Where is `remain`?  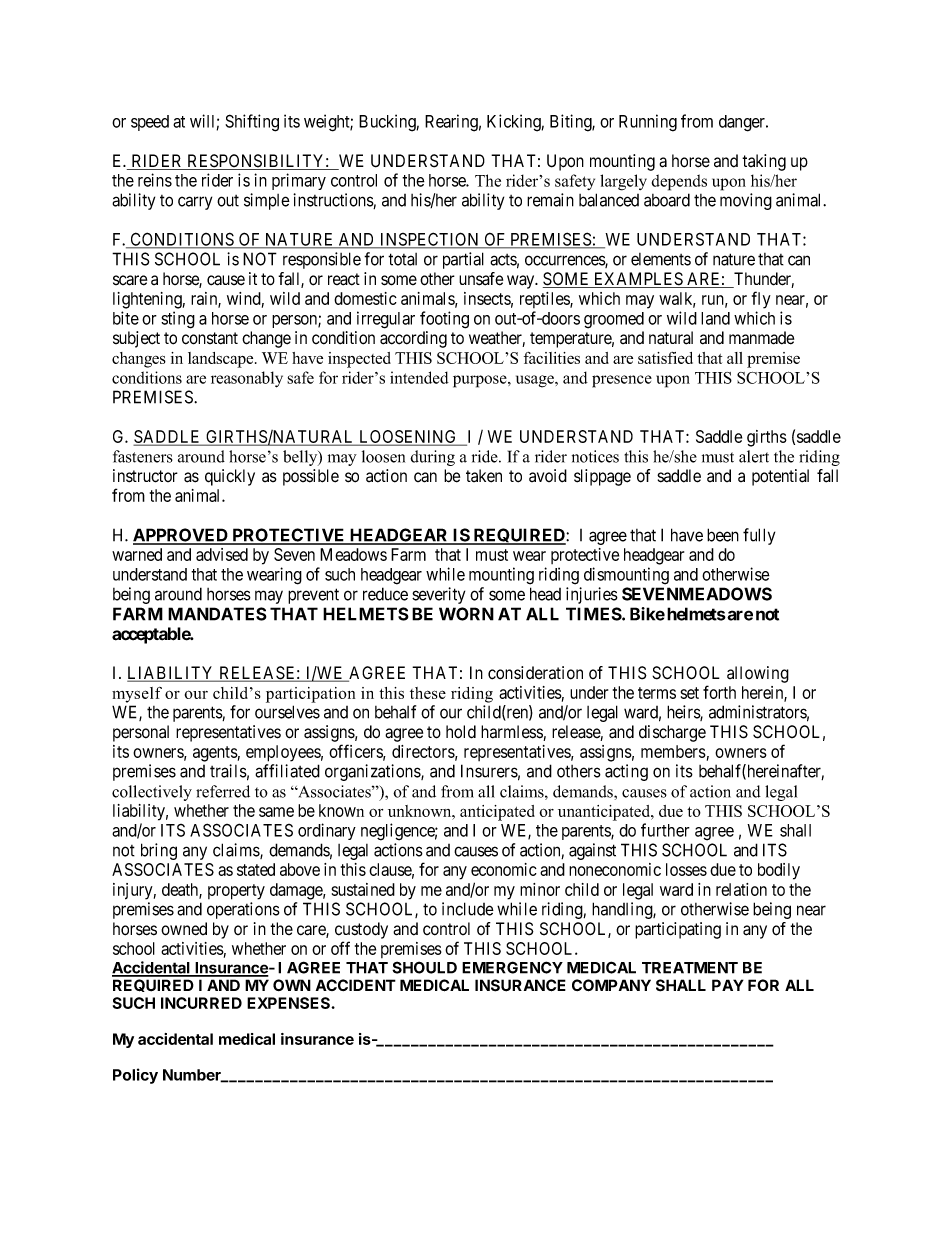 remain is located at coordinates (550, 200).
